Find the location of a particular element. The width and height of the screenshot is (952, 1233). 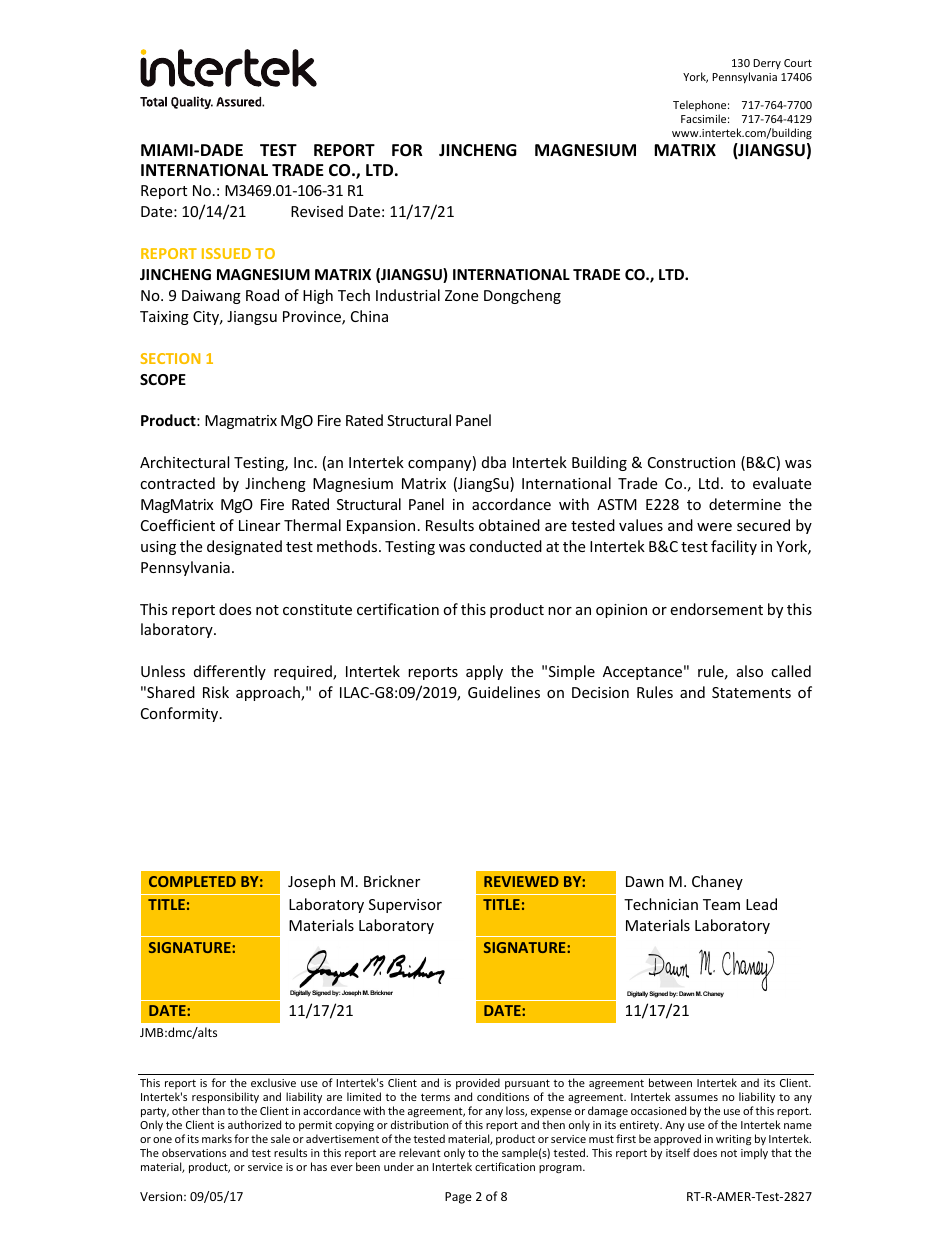

Page is located at coordinates (458, 1198).
